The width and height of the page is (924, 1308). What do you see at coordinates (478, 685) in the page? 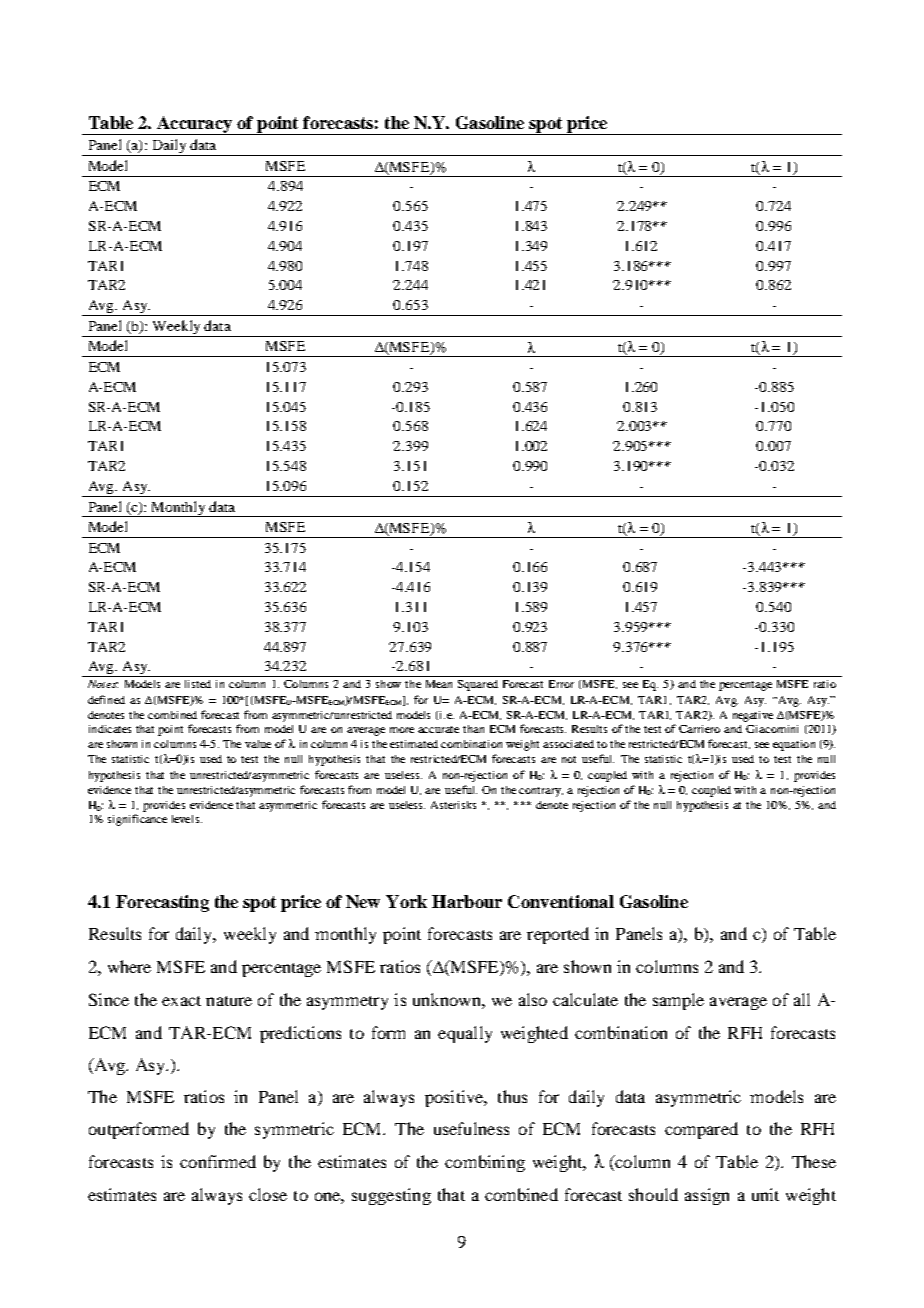
I see `Squared` at bounding box center [478, 685].
